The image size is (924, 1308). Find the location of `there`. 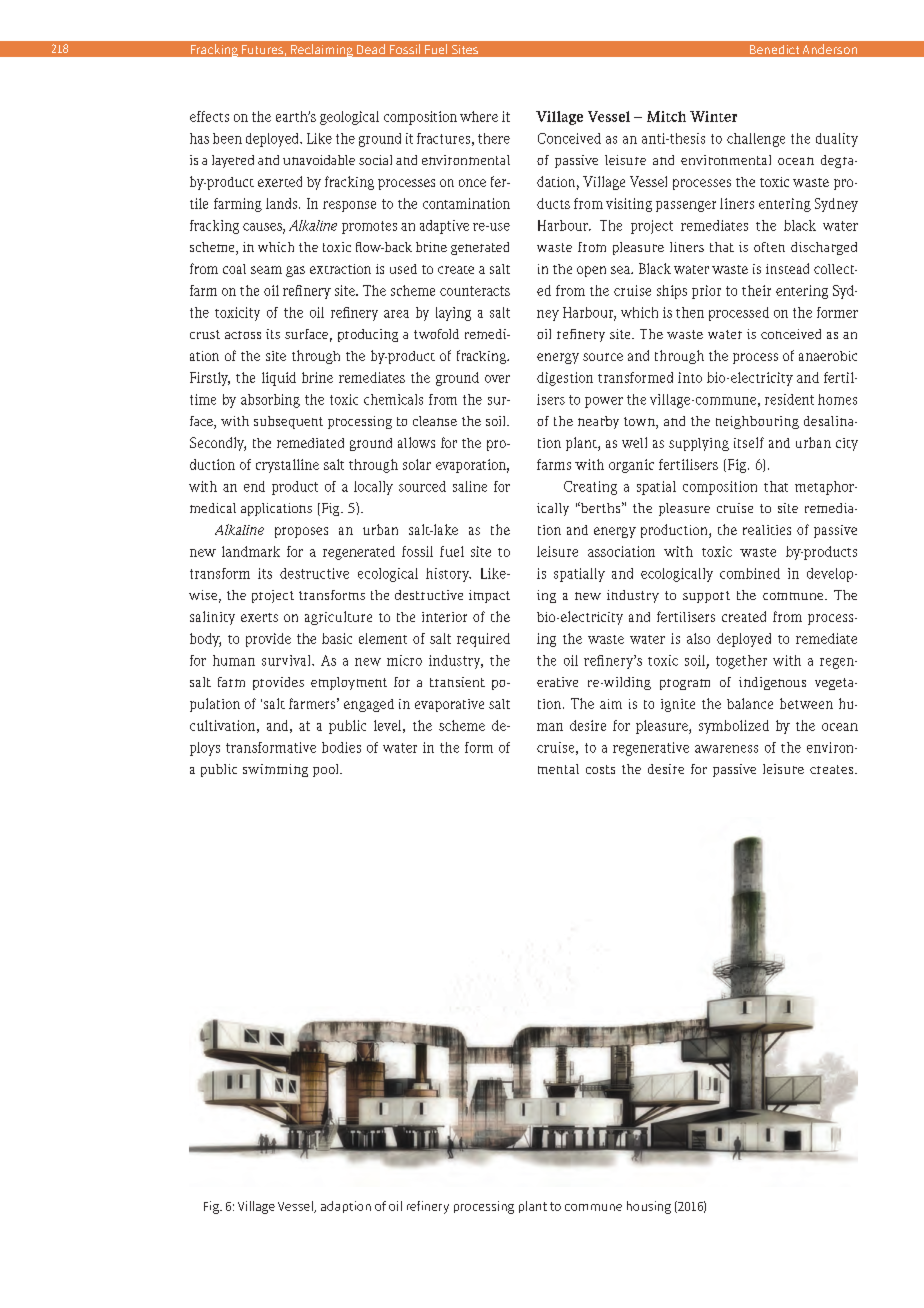

there is located at coordinates (494, 138).
